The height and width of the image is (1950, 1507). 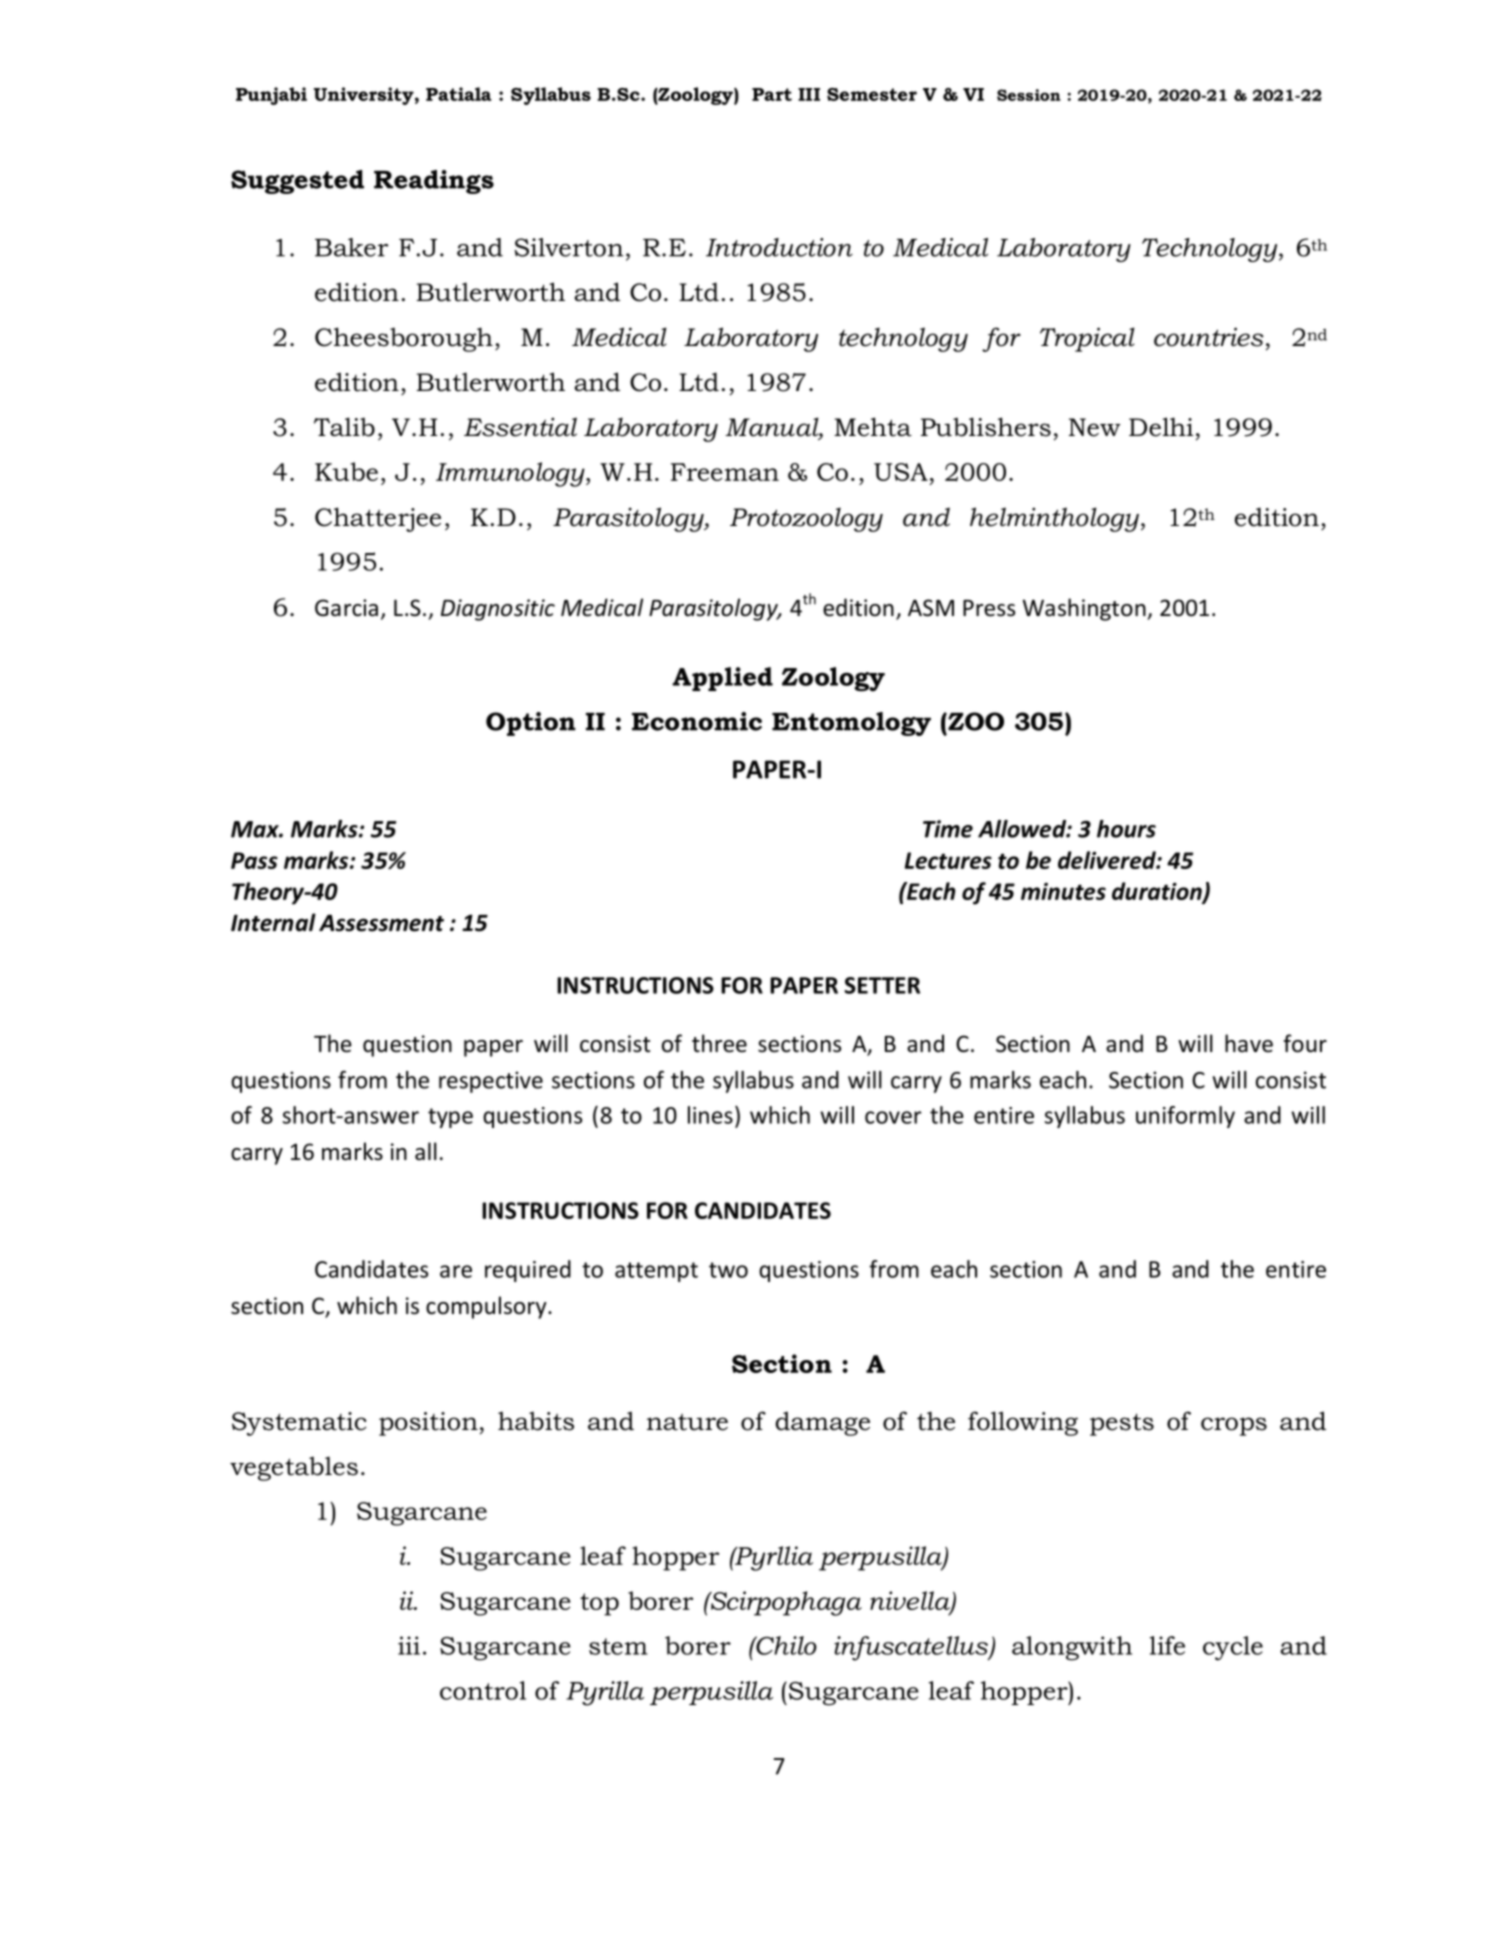 I want to click on control, so click(x=483, y=1690).
